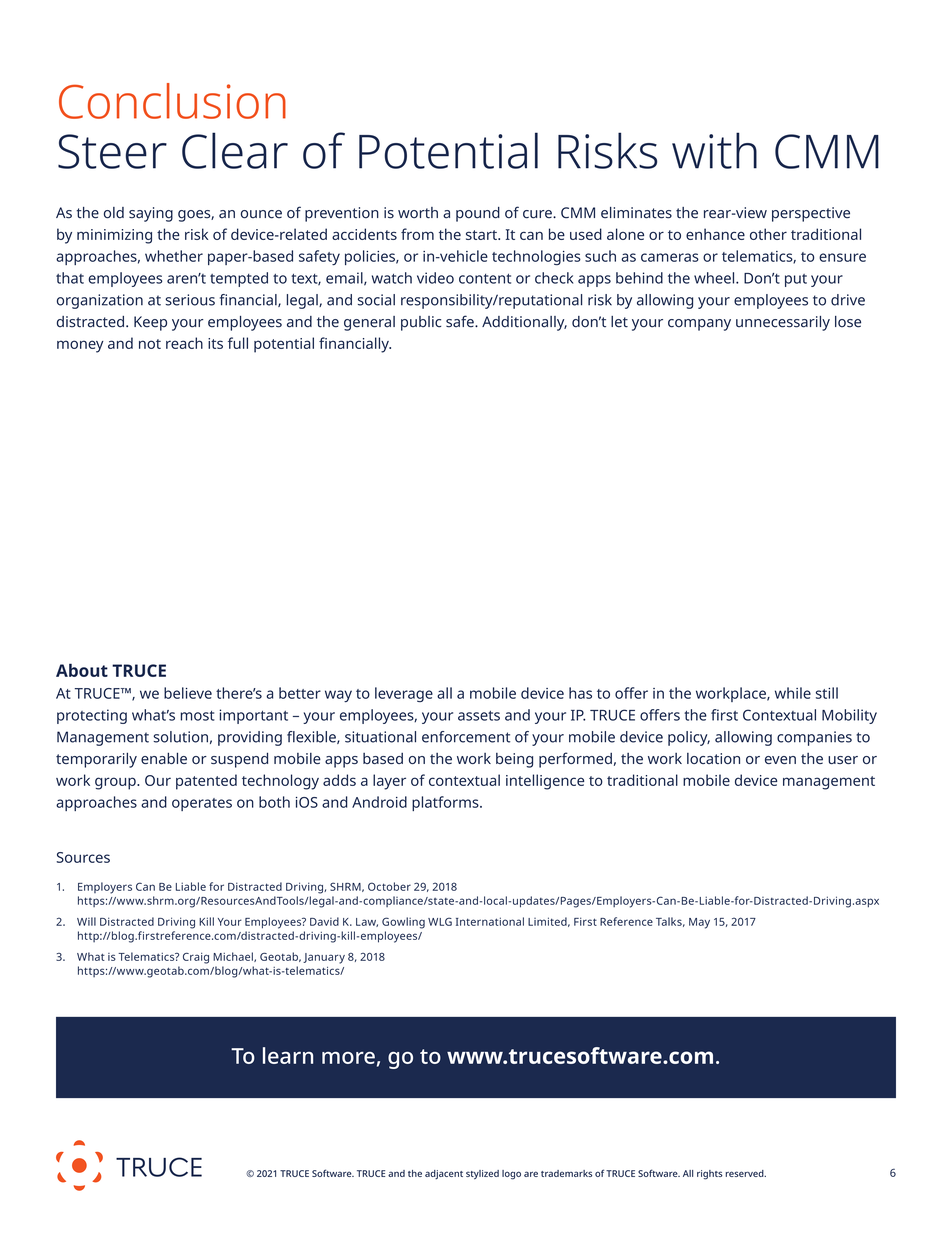 This image has width=952, height=1233. I want to click on pound, so click(478, 214).
